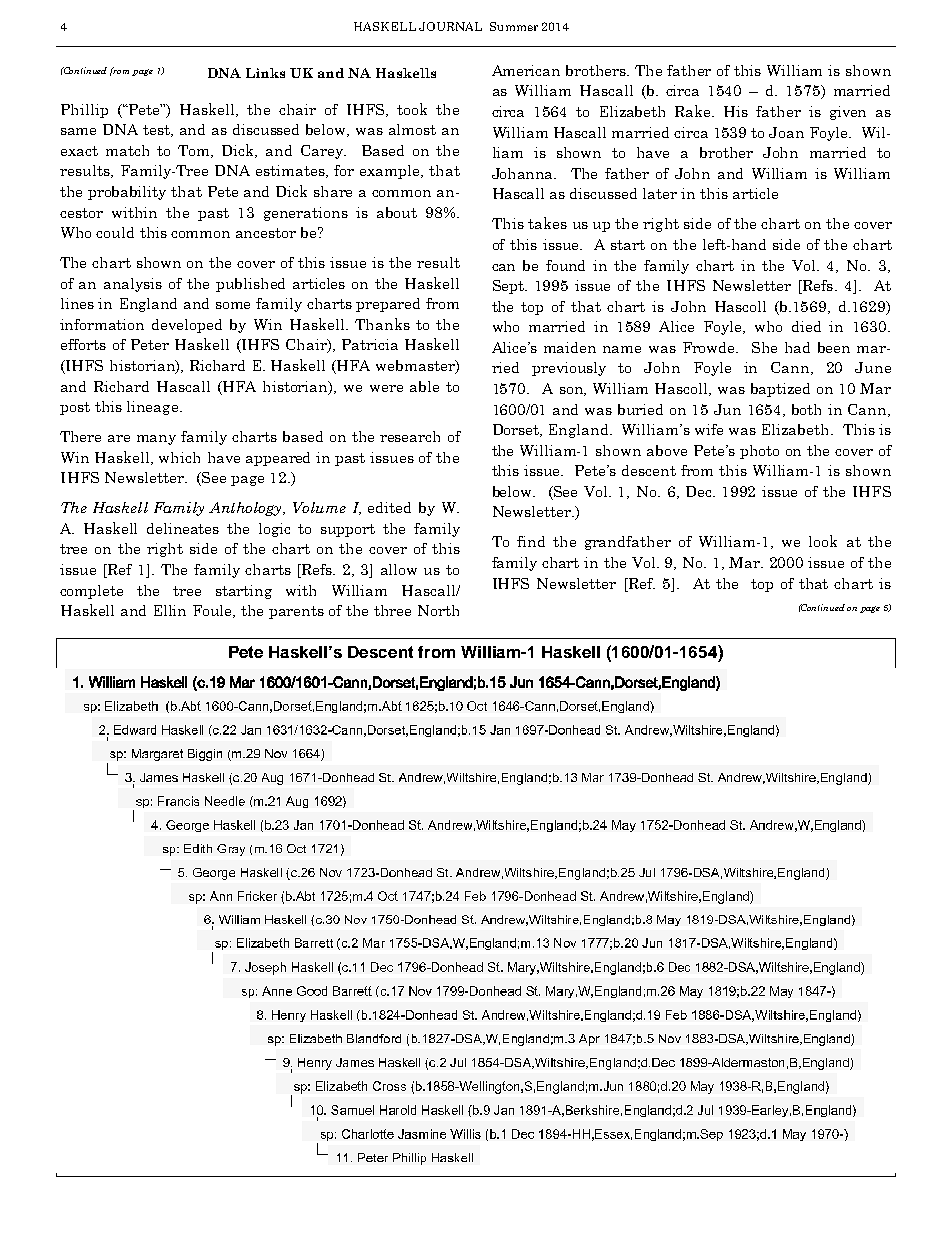 This page has width=952, height=1233. What do you see at coordinates (91, 592) in the page?
I see `complete` at bounding box center [91, 592].
